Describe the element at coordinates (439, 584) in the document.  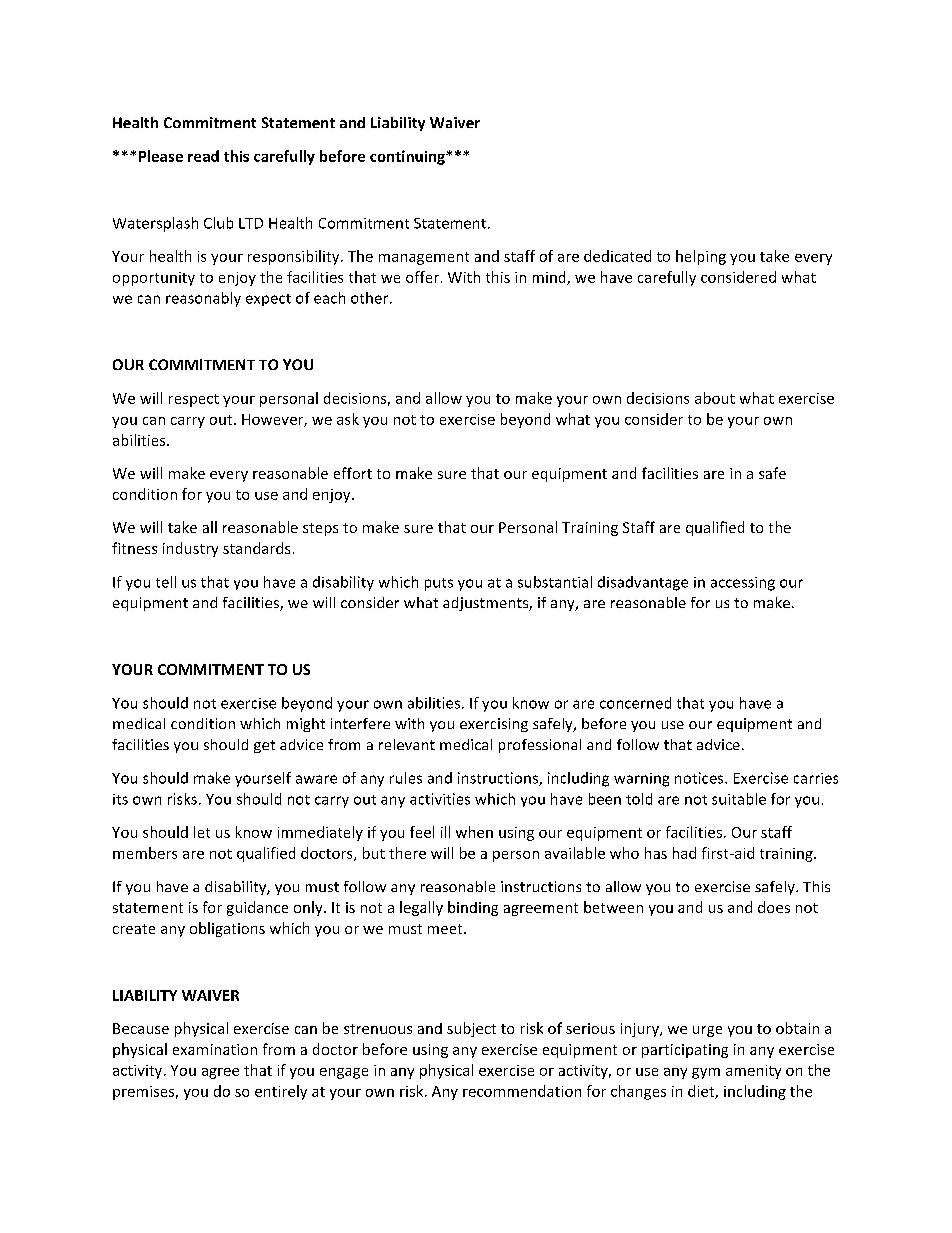
I see `puts` at that location.
